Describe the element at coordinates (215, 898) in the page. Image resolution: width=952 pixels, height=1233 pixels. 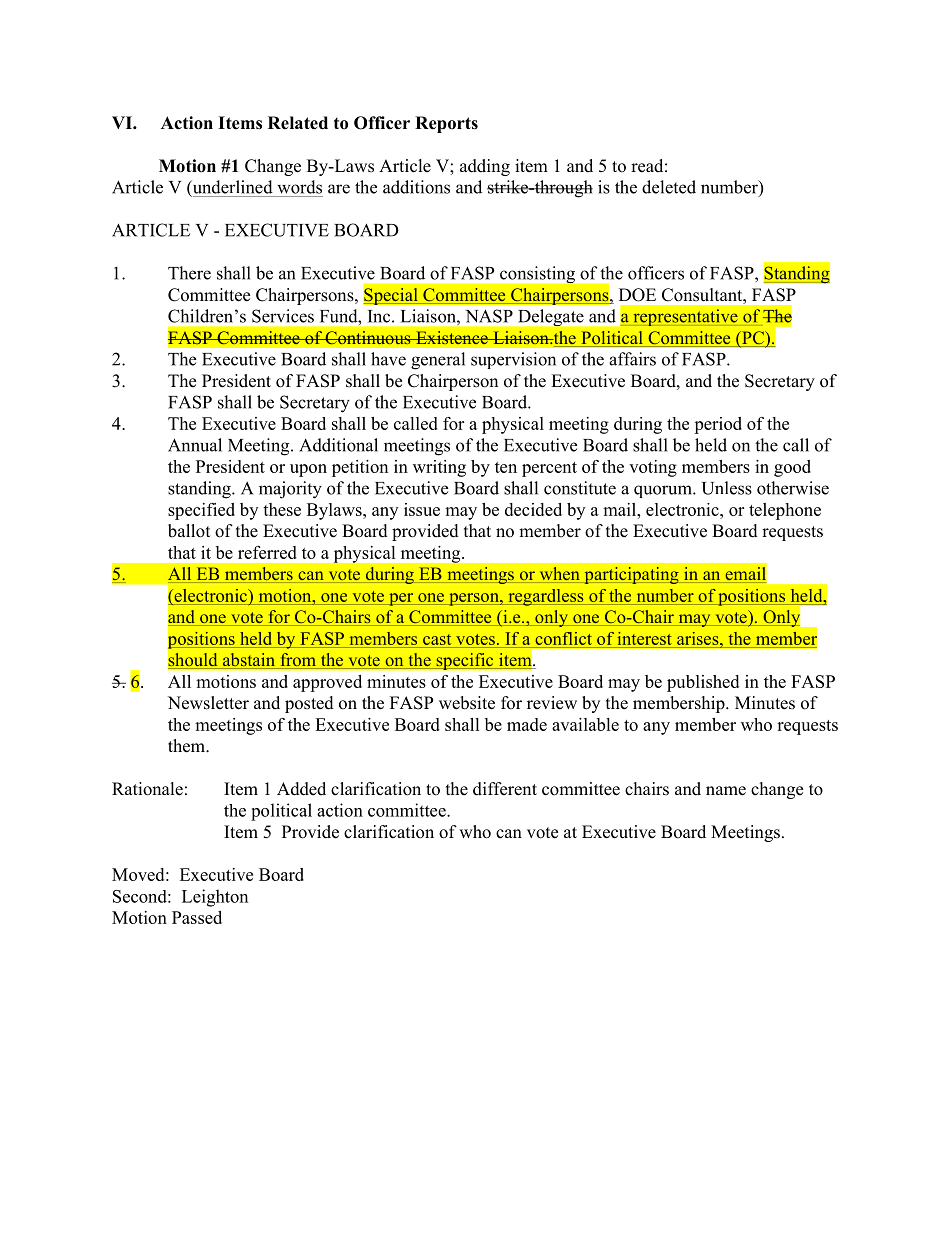
I see `Leighton` at that location.
